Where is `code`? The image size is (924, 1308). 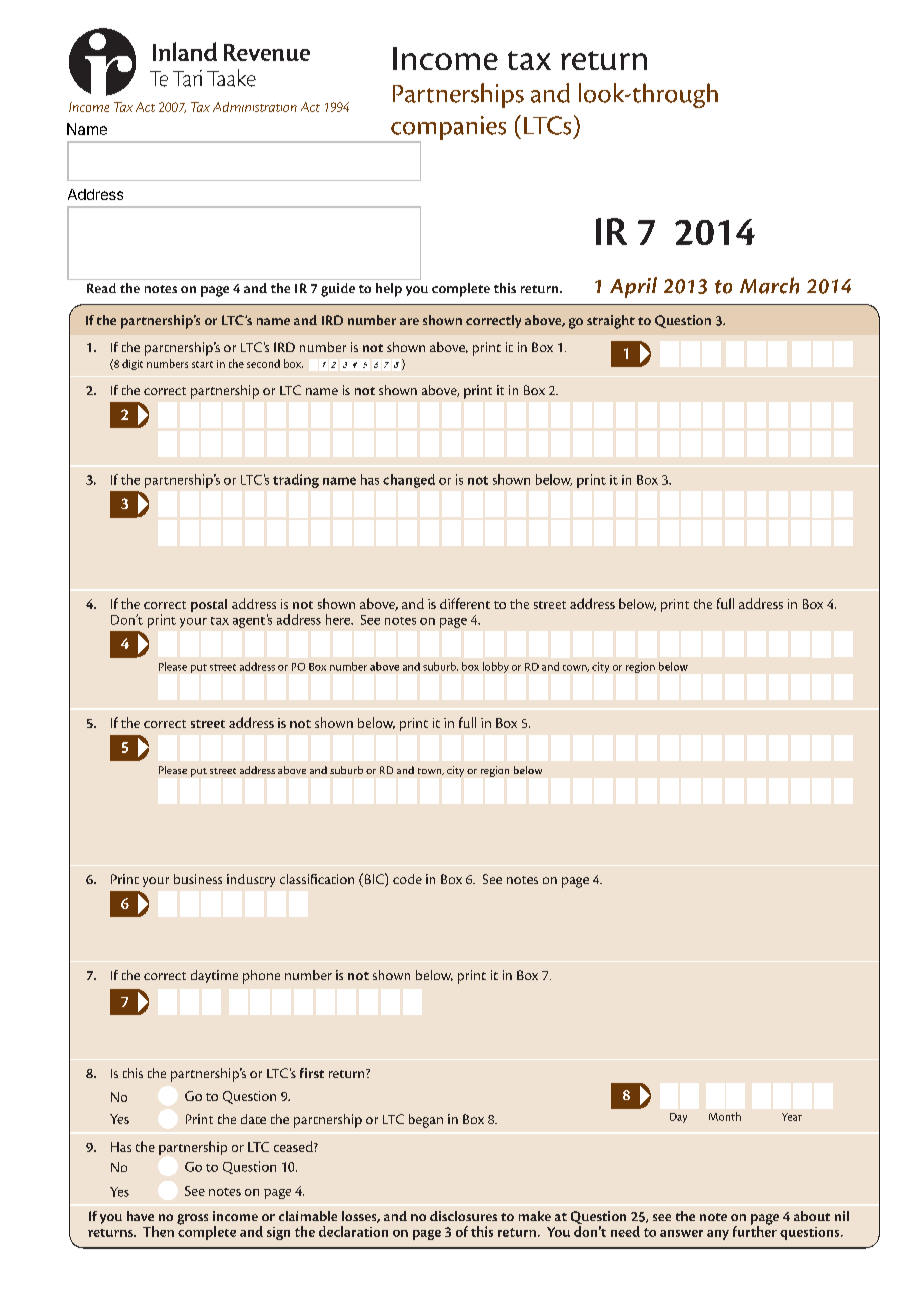
code is located at coordinates (407, 879).
